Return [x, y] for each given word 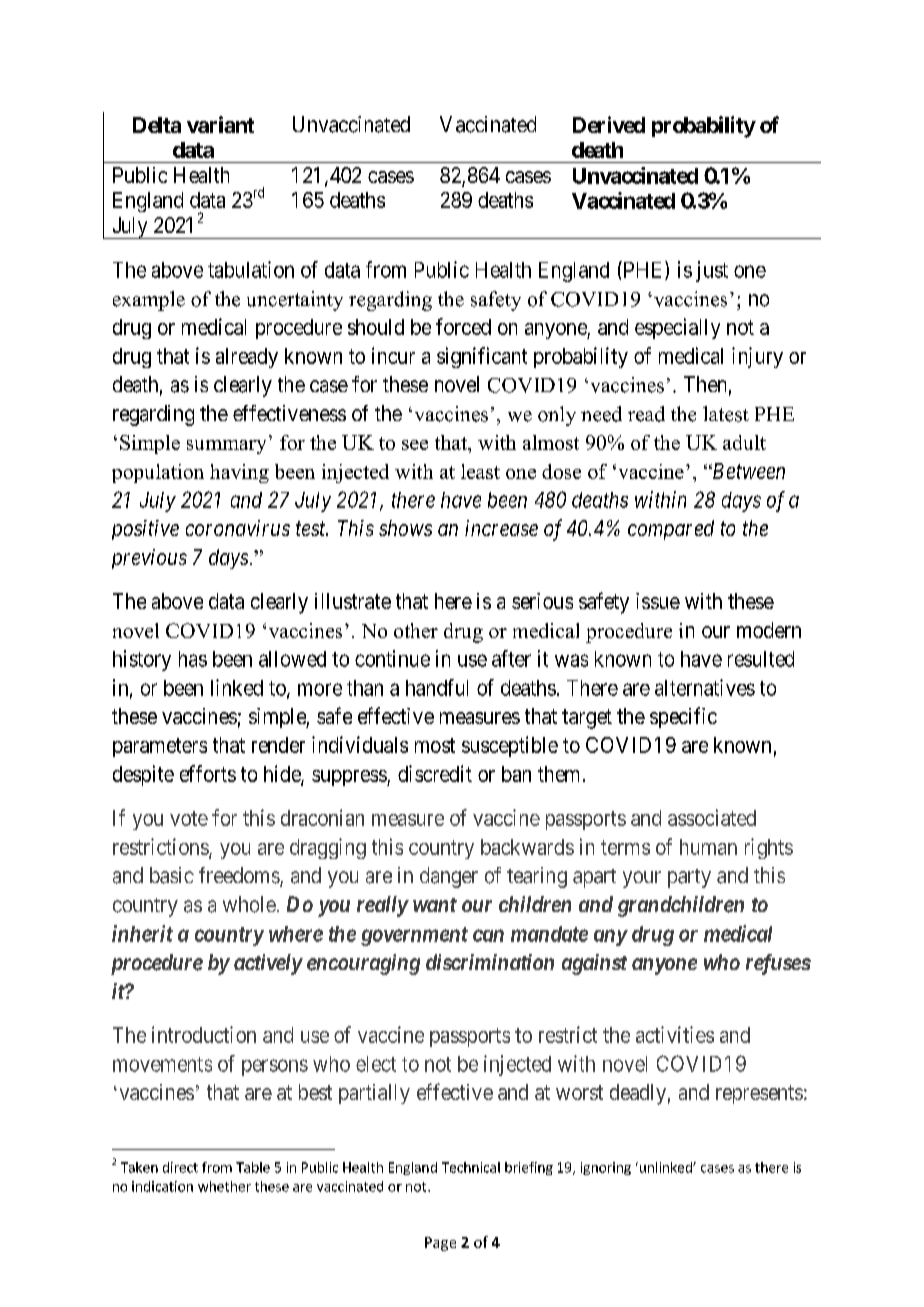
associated [712, 817]
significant [482, 357]
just [712, 271]
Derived [609, 124]
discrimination [490, 962]
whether [224, 1186]
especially [677, 328]
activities [675, 1034]
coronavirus [238, 528]
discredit [435, 773]
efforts [208, 773]
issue [658, 601]
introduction [204, 1034]
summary [226, 447]
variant [220, 124]
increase [501, 528]
